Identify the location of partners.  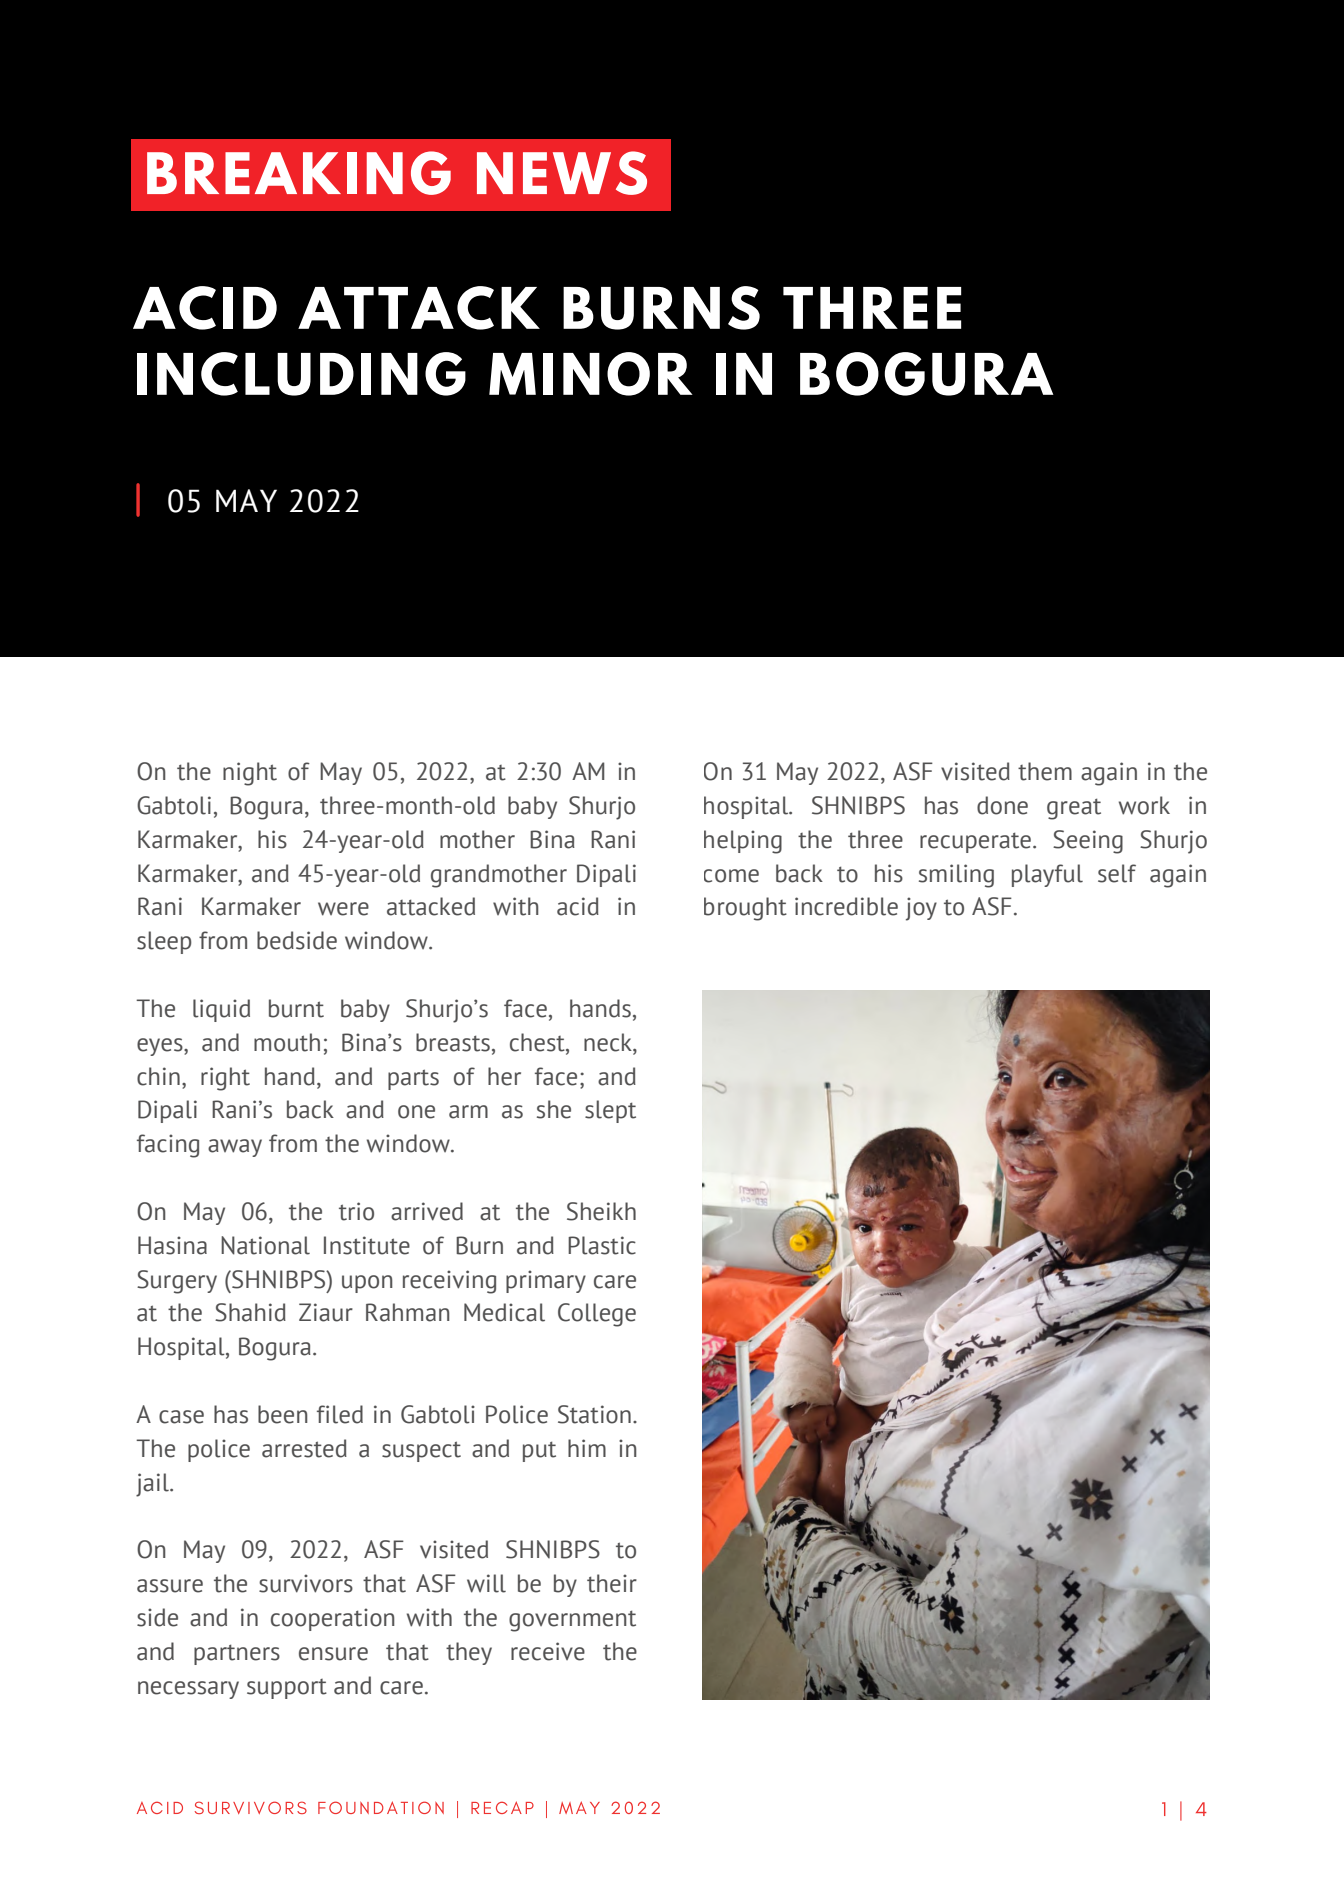
(237, 1654).
